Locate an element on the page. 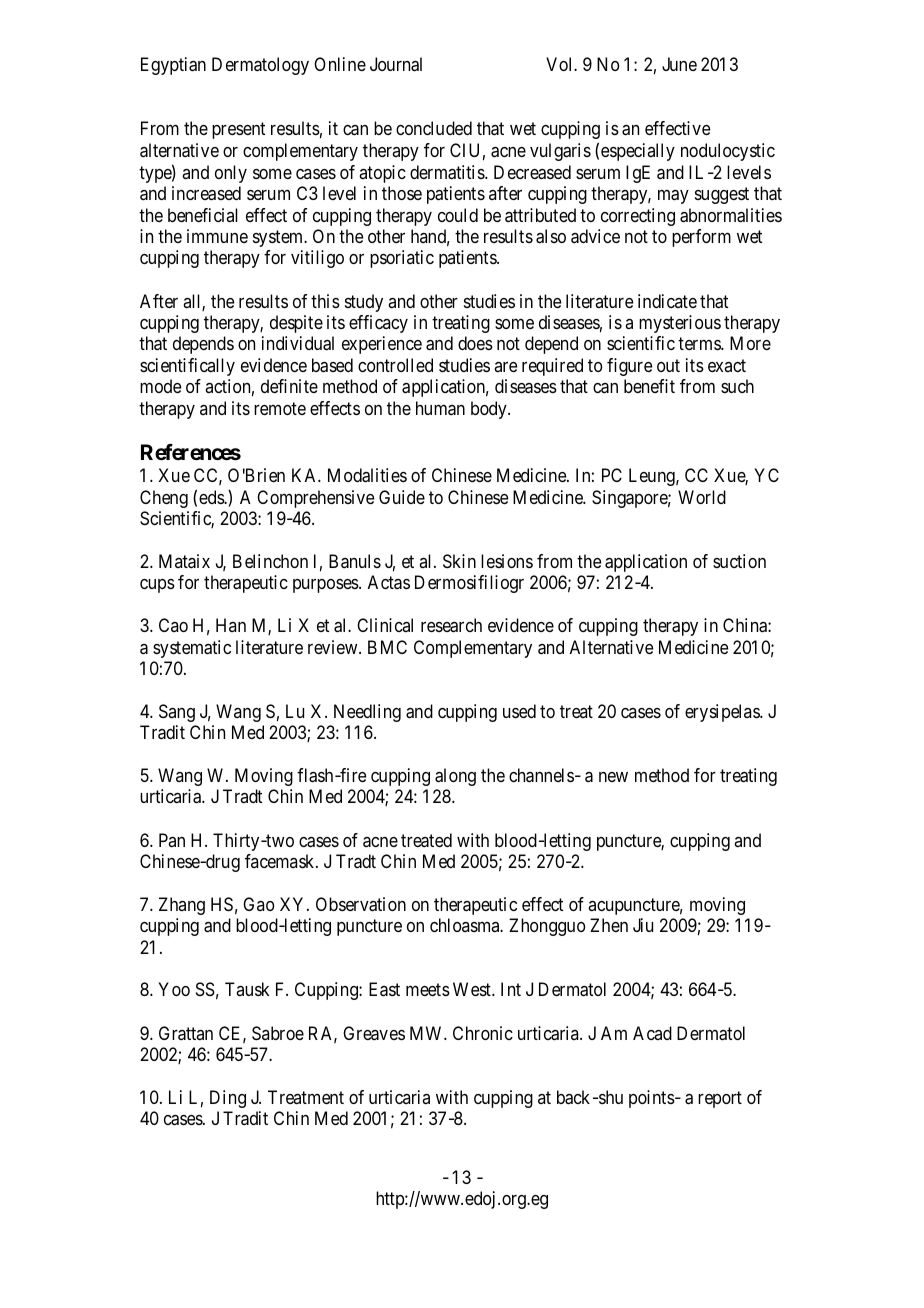  cups is located at coordinates (157, 586).
